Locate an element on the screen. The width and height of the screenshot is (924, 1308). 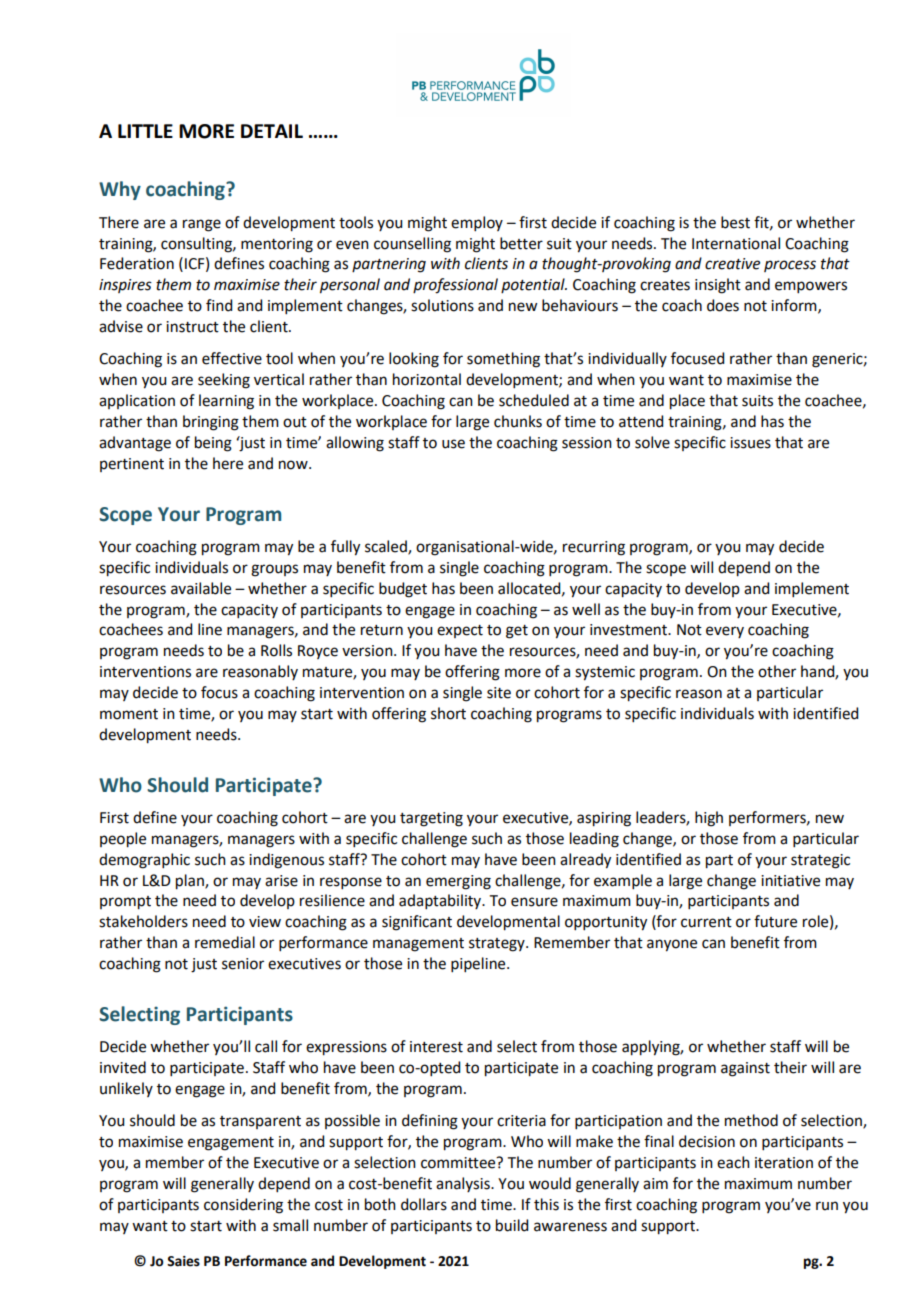
other is located at coordinates (777, 671).
